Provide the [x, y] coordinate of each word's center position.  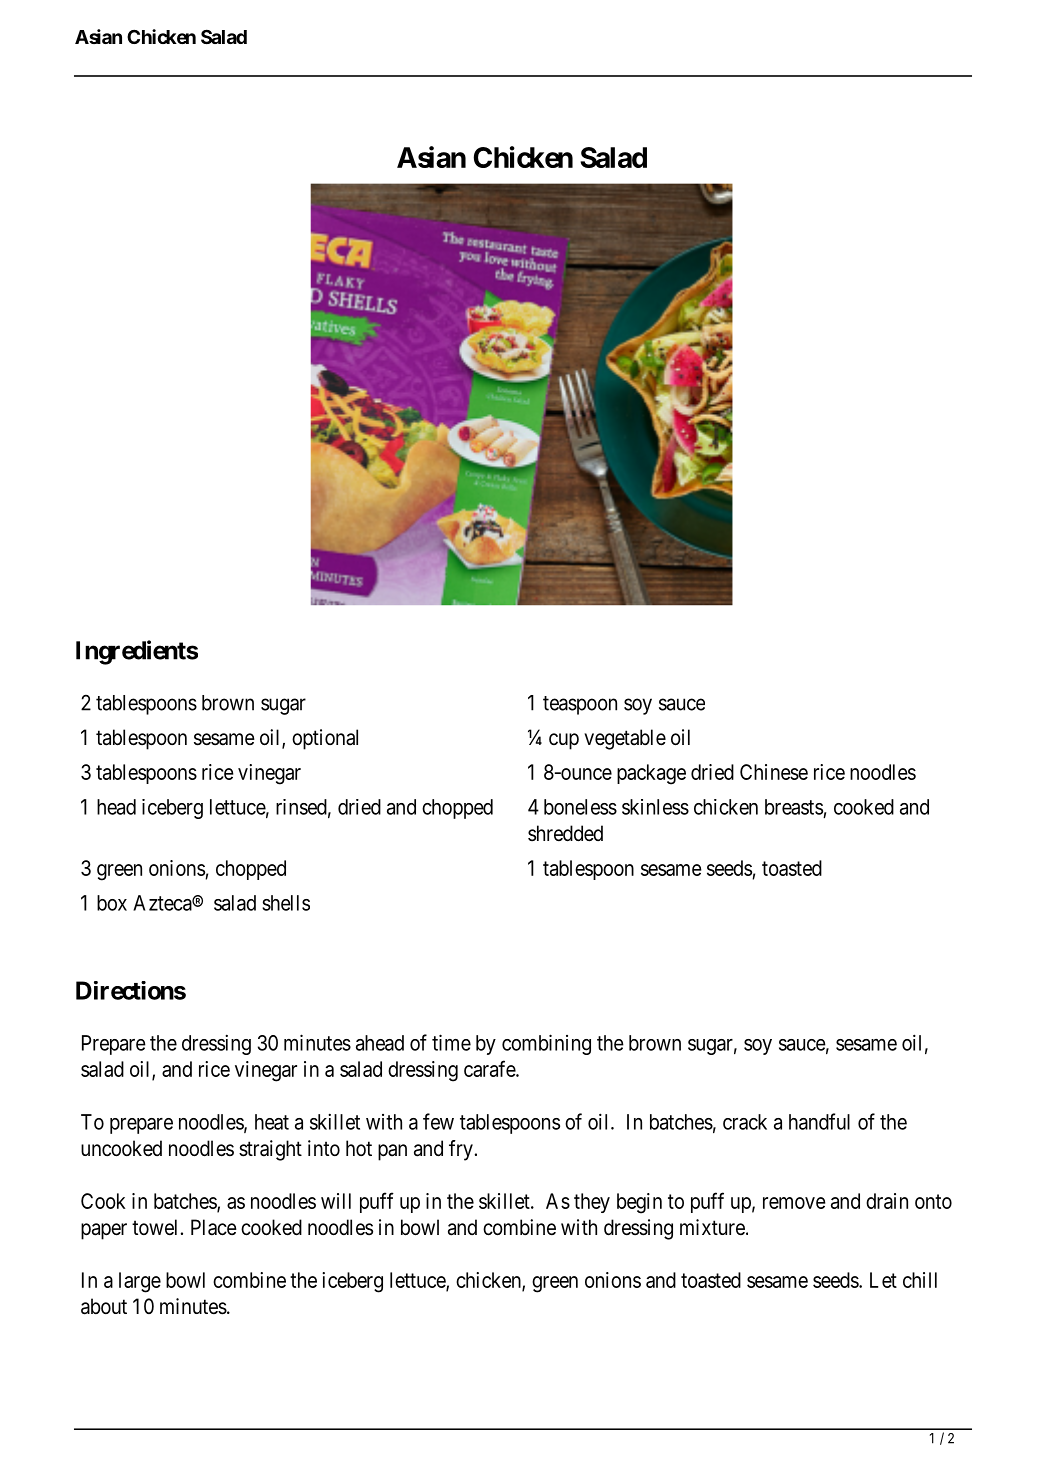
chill [920, 1280]
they [592, 1203]
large [140, 1282]
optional [325, 739]
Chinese [774, 772]
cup [564, 741]
